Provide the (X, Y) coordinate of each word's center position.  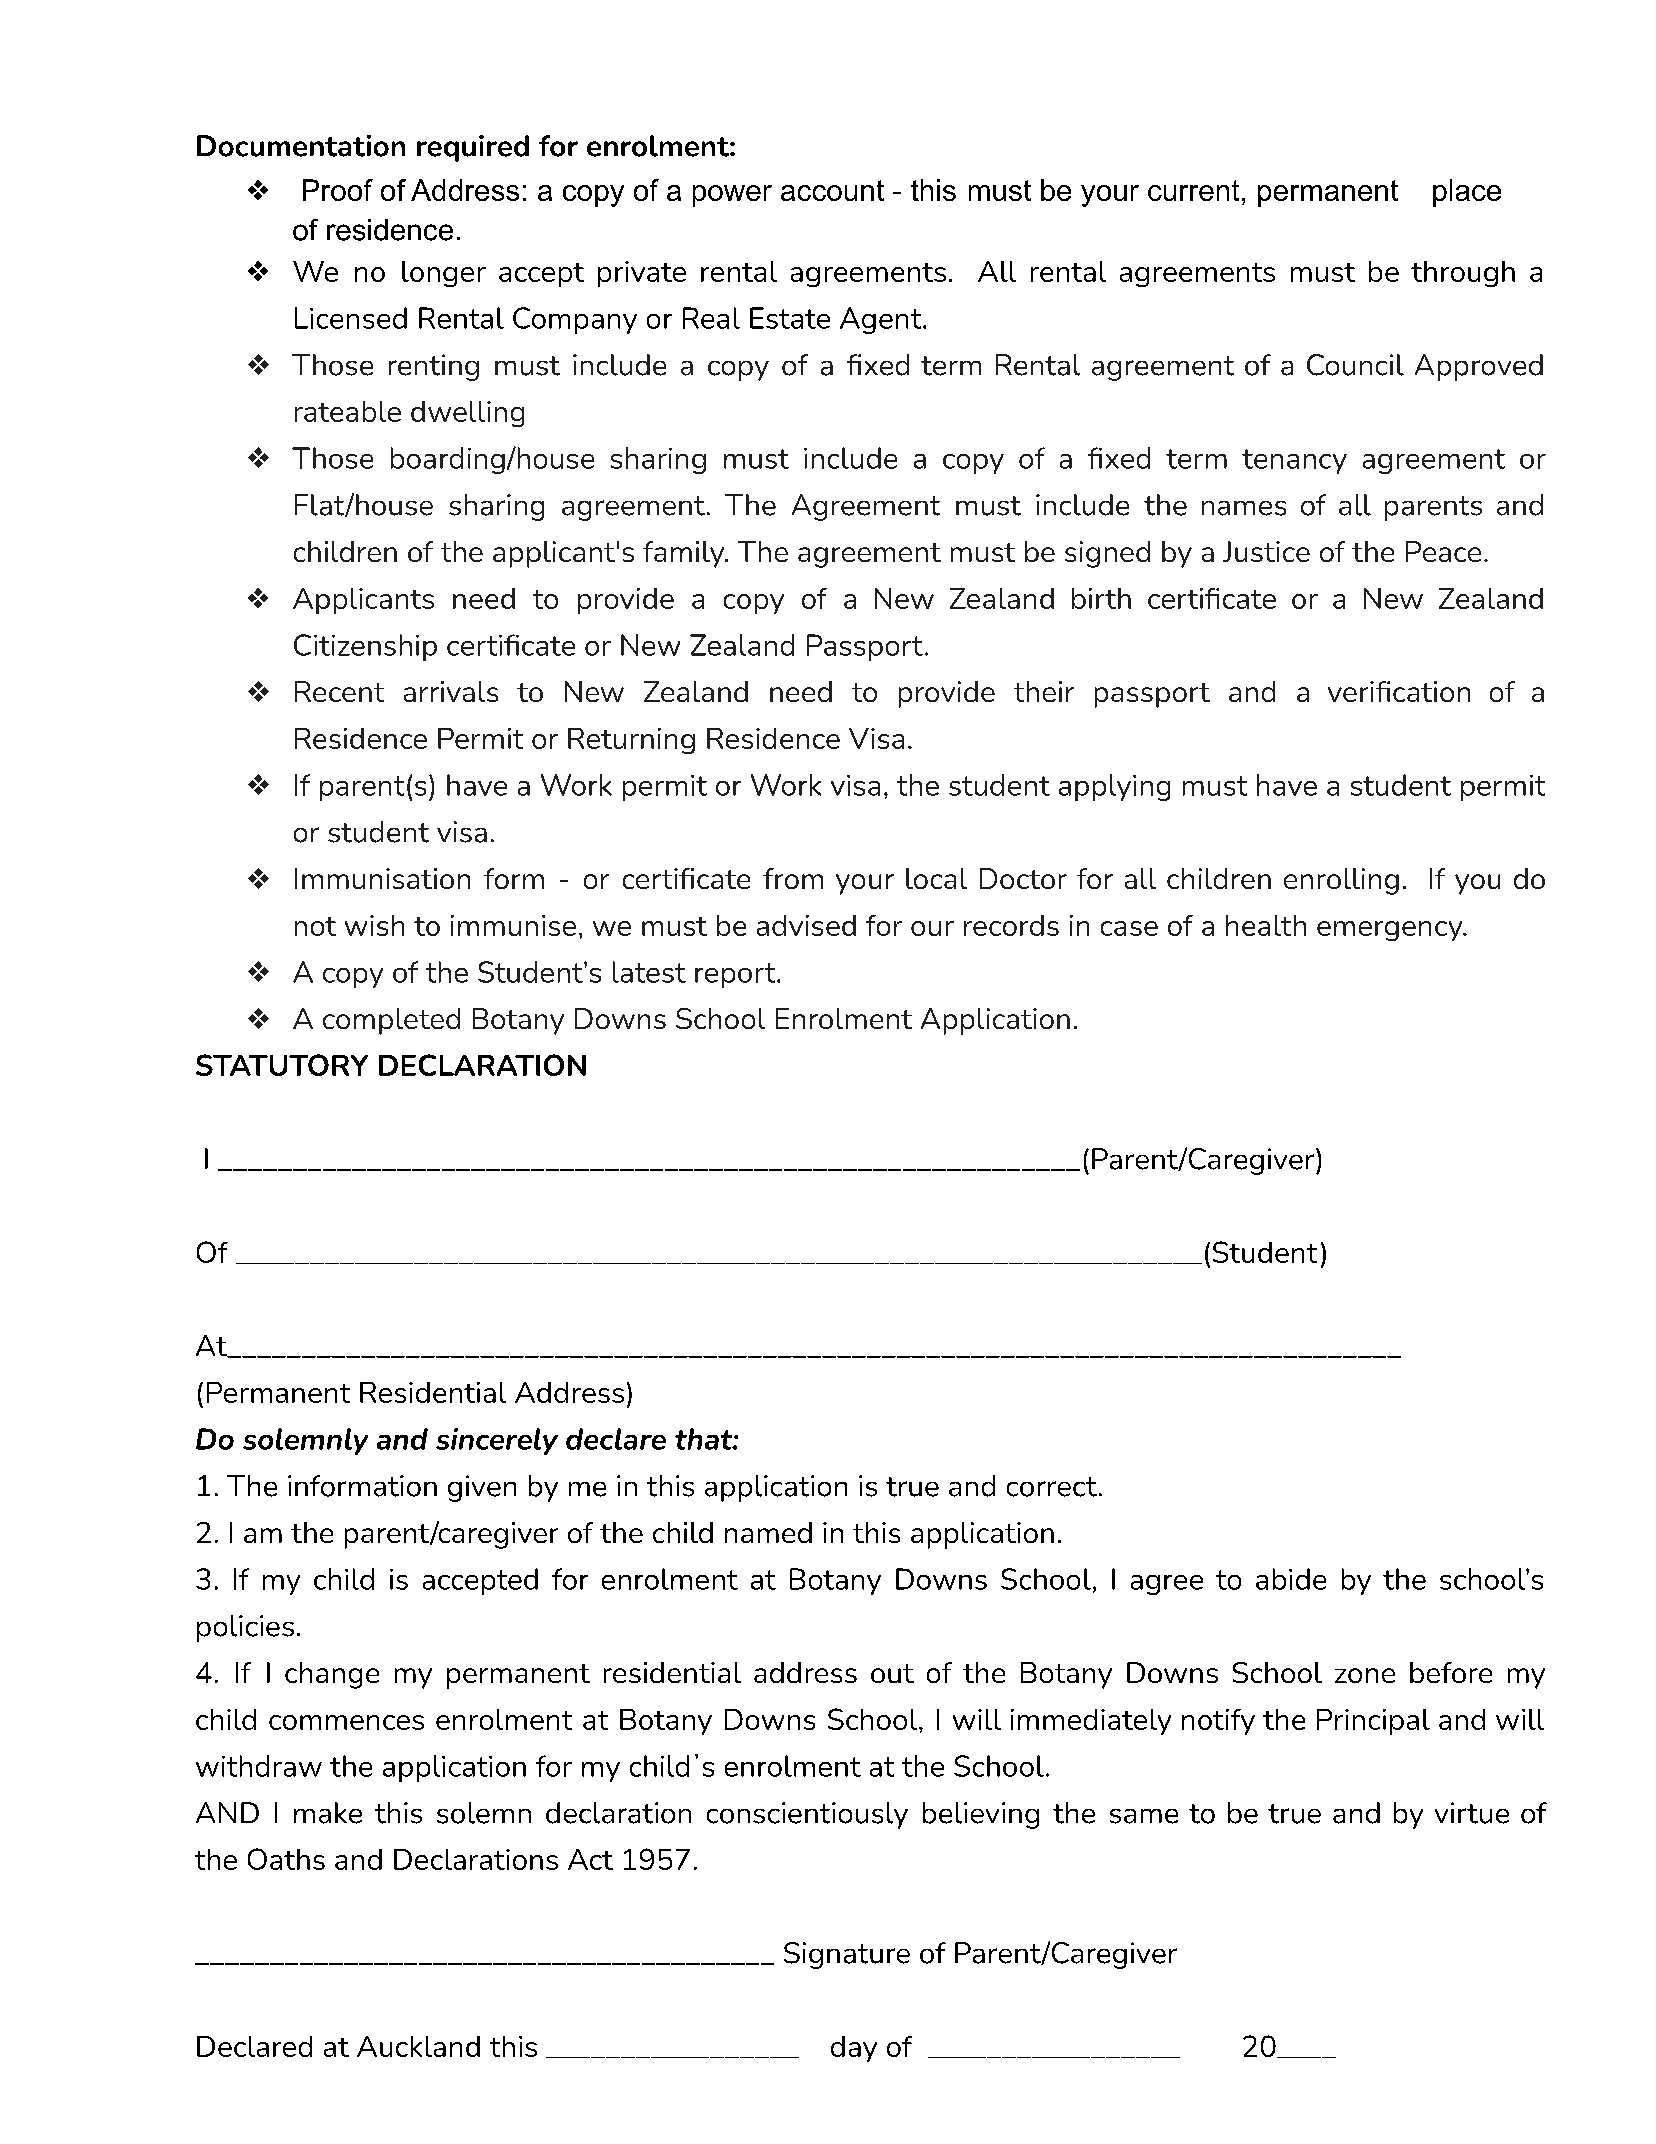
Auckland (418, 2046)
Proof (338, 190)
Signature (847, 1955)
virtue (1472, 1813)
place (1467, 193)
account (832, 190)
